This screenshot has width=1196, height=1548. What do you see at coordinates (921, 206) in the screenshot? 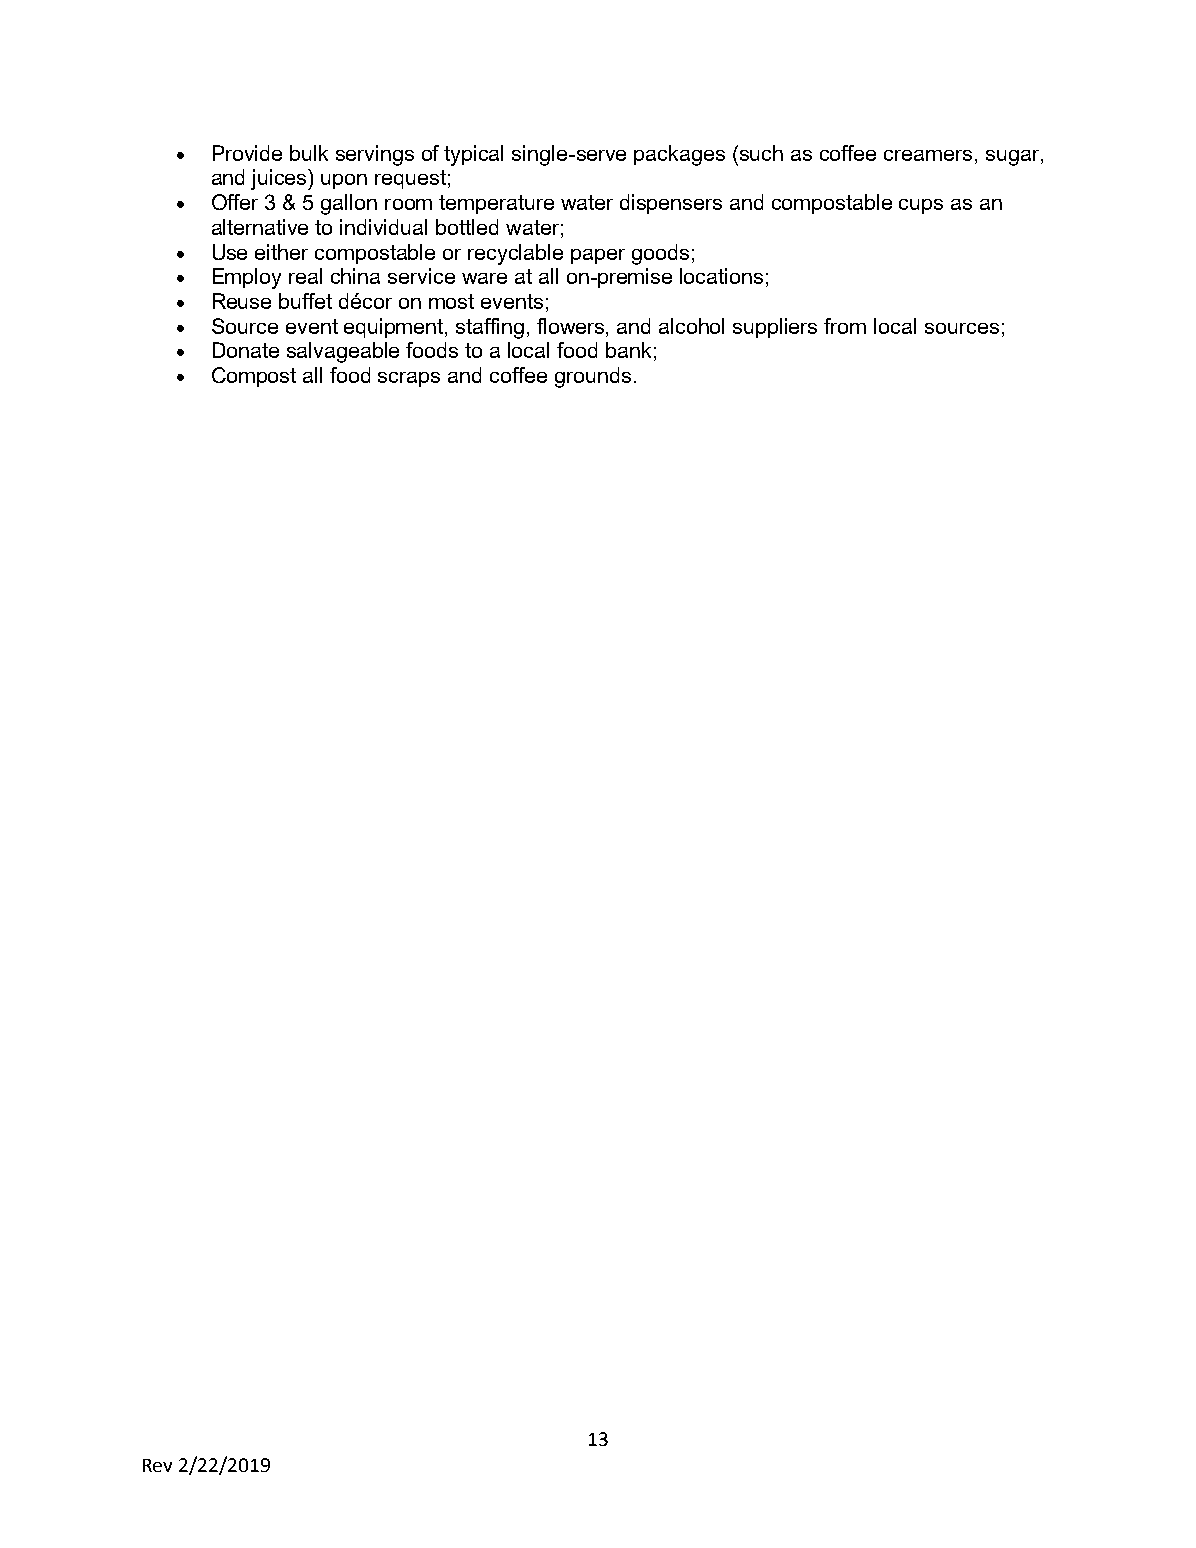
I see `cups` at bounding box center [921, 206].
